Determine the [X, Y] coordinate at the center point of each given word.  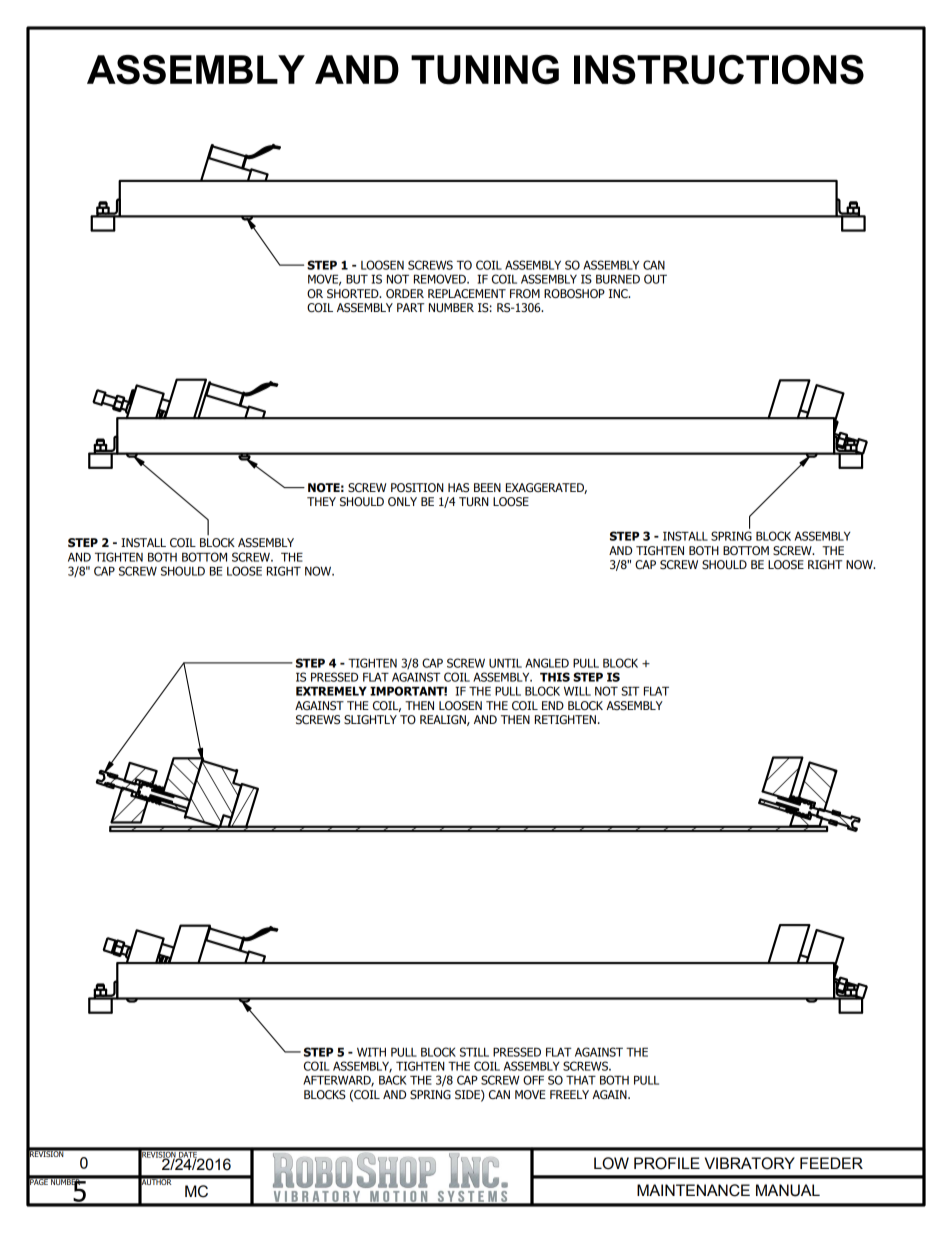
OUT [655, 279]
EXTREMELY [331, 691]
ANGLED [547, 663]
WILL [577, 691]
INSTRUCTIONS [719, 70]
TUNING [485, 70]
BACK [393, 1080]
